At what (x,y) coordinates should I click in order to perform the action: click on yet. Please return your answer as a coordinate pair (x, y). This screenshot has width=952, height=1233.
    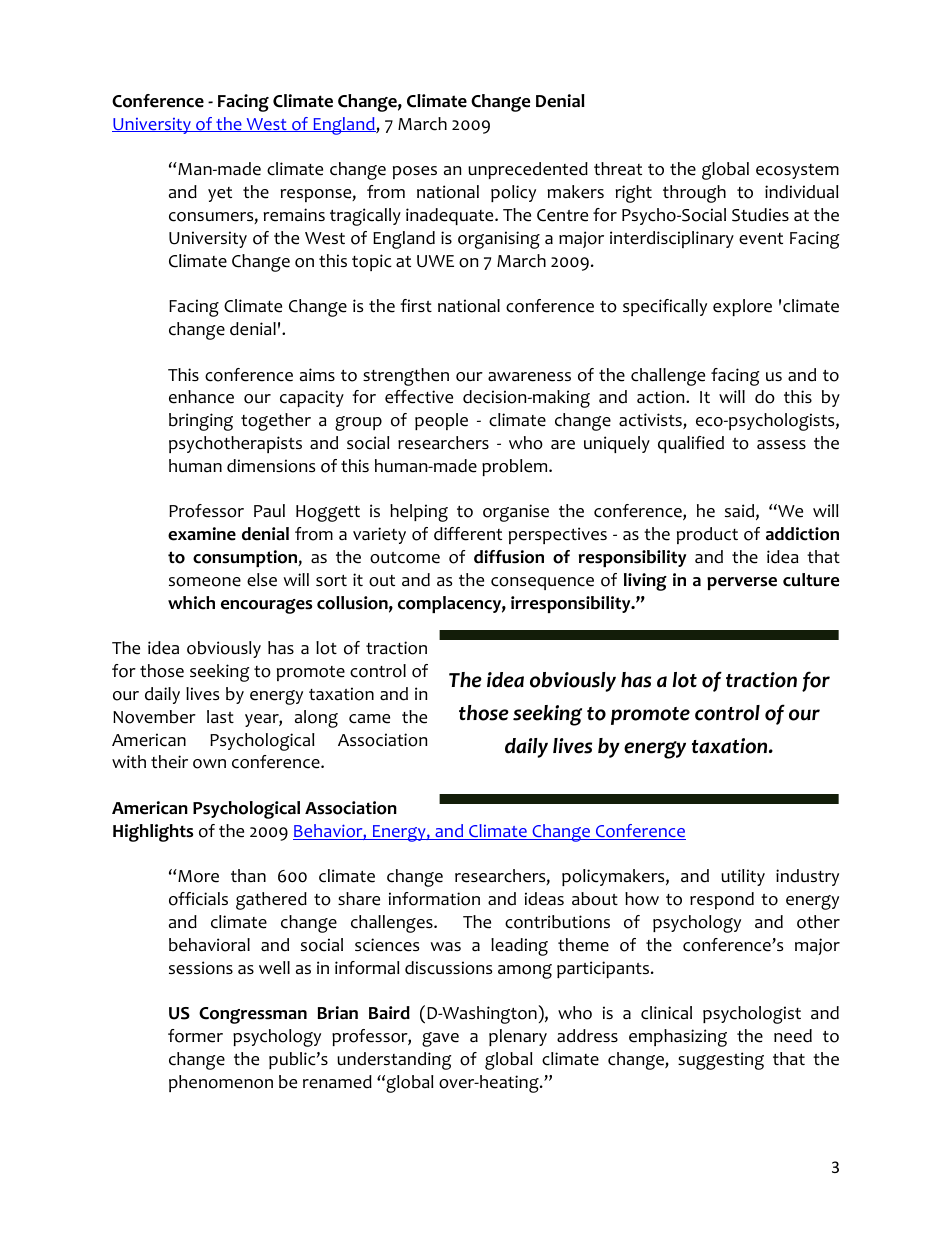
    Looking at the image, I should click on (220, 194).
